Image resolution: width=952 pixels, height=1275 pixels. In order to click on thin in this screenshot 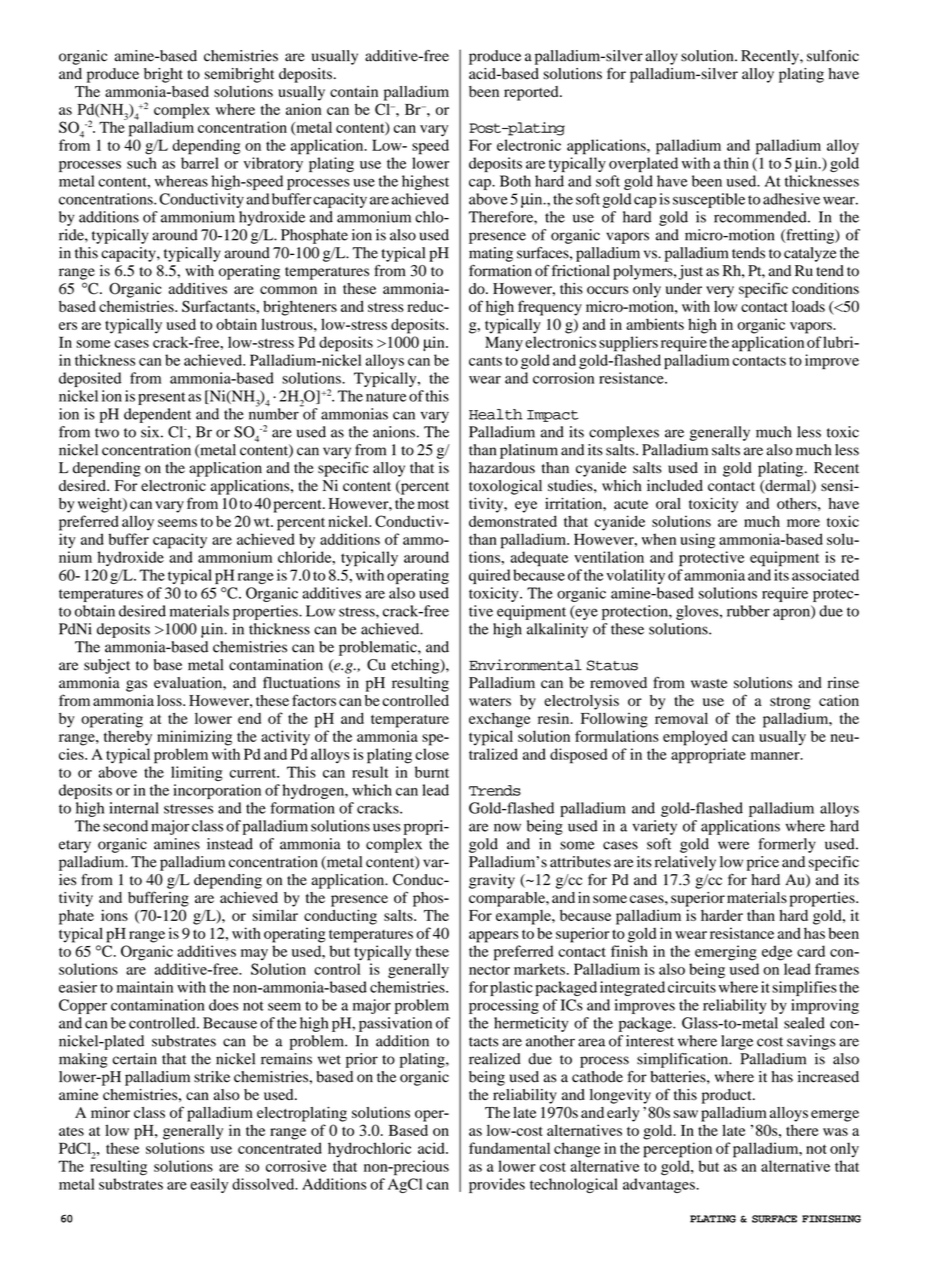, I will do `click(736, 163)`.
